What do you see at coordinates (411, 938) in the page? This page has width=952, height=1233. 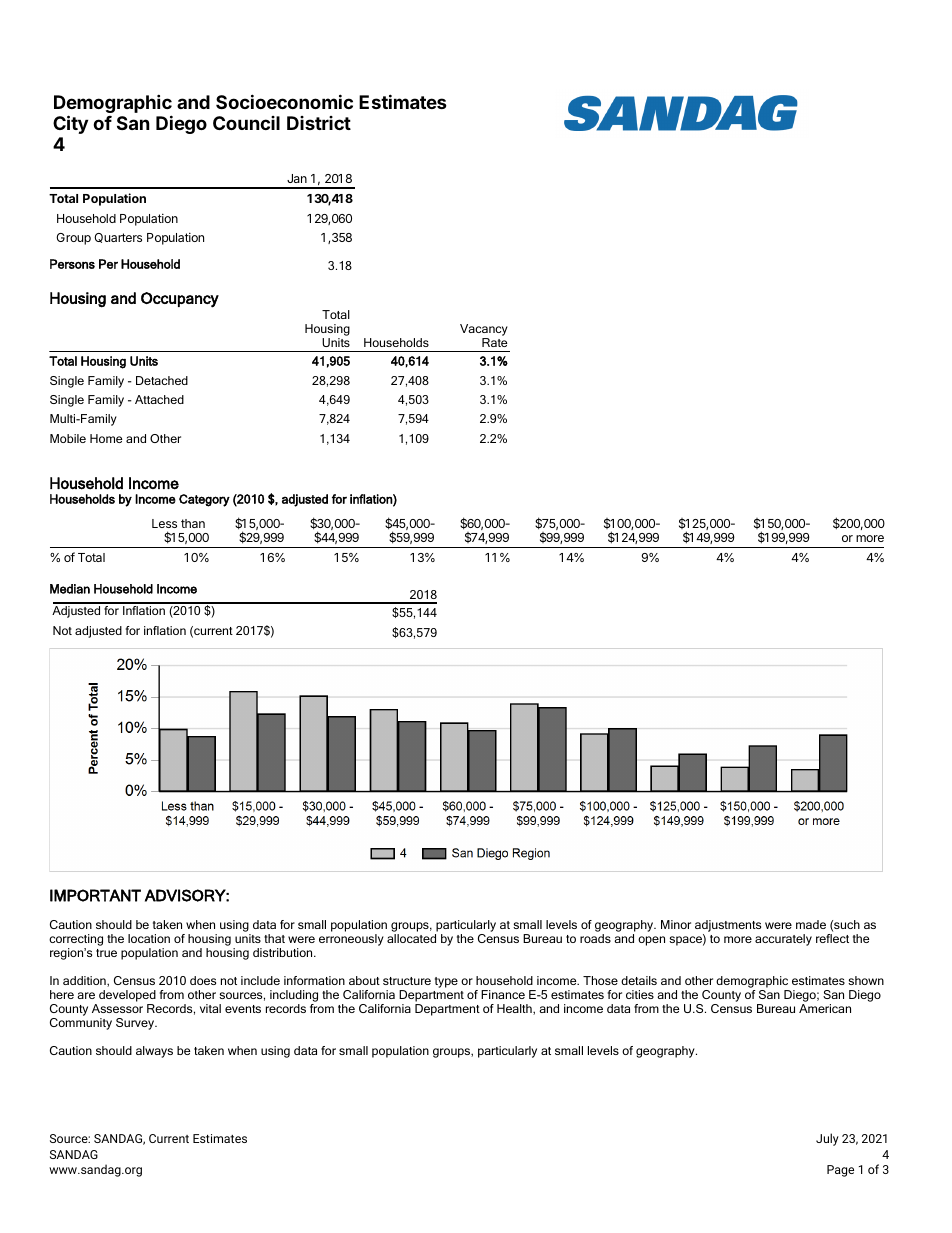 I see `allocated` at bounding box center [411, 938].
